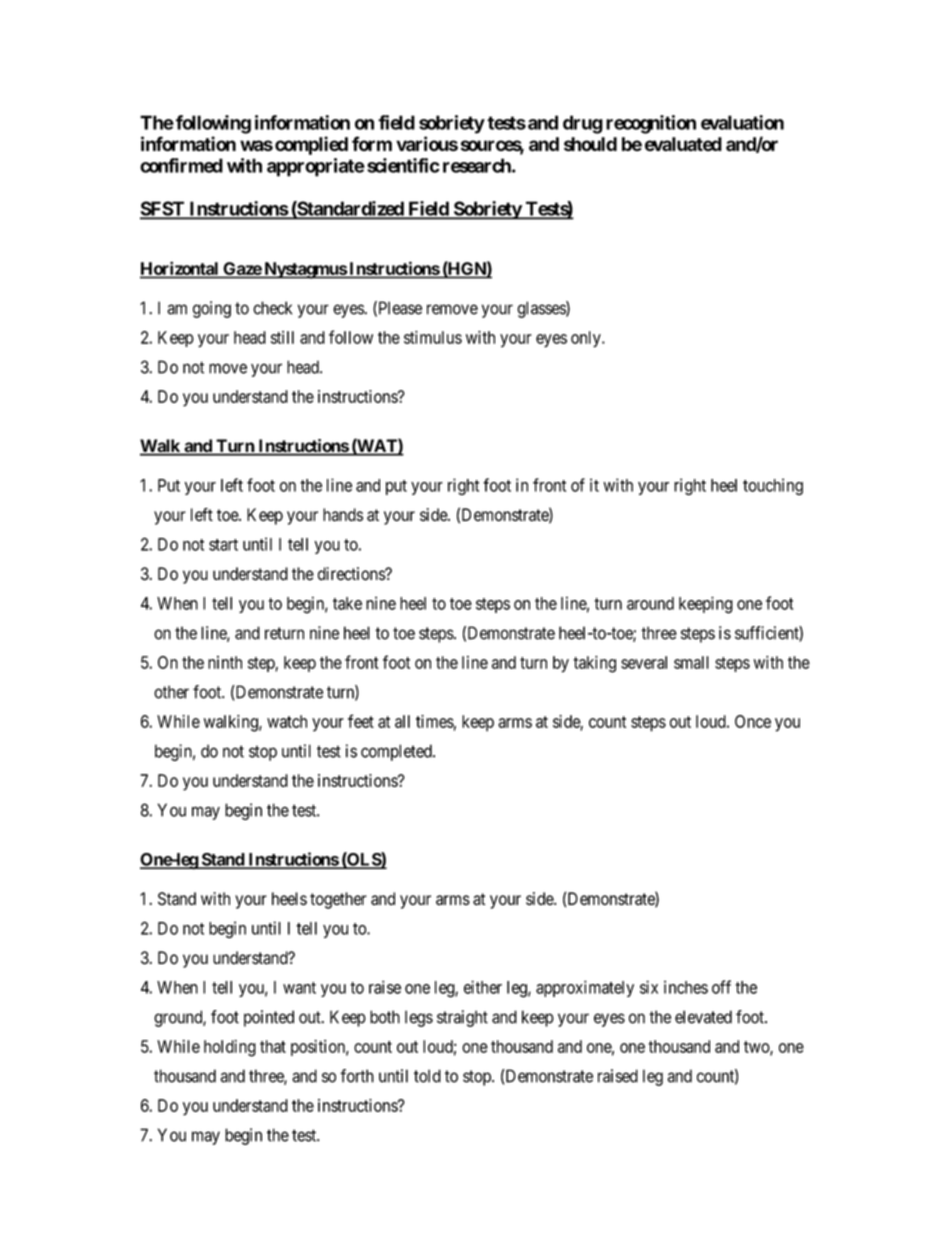 The height and width of the document is (1233, 952). I want to click on research, so click(478, 165).
